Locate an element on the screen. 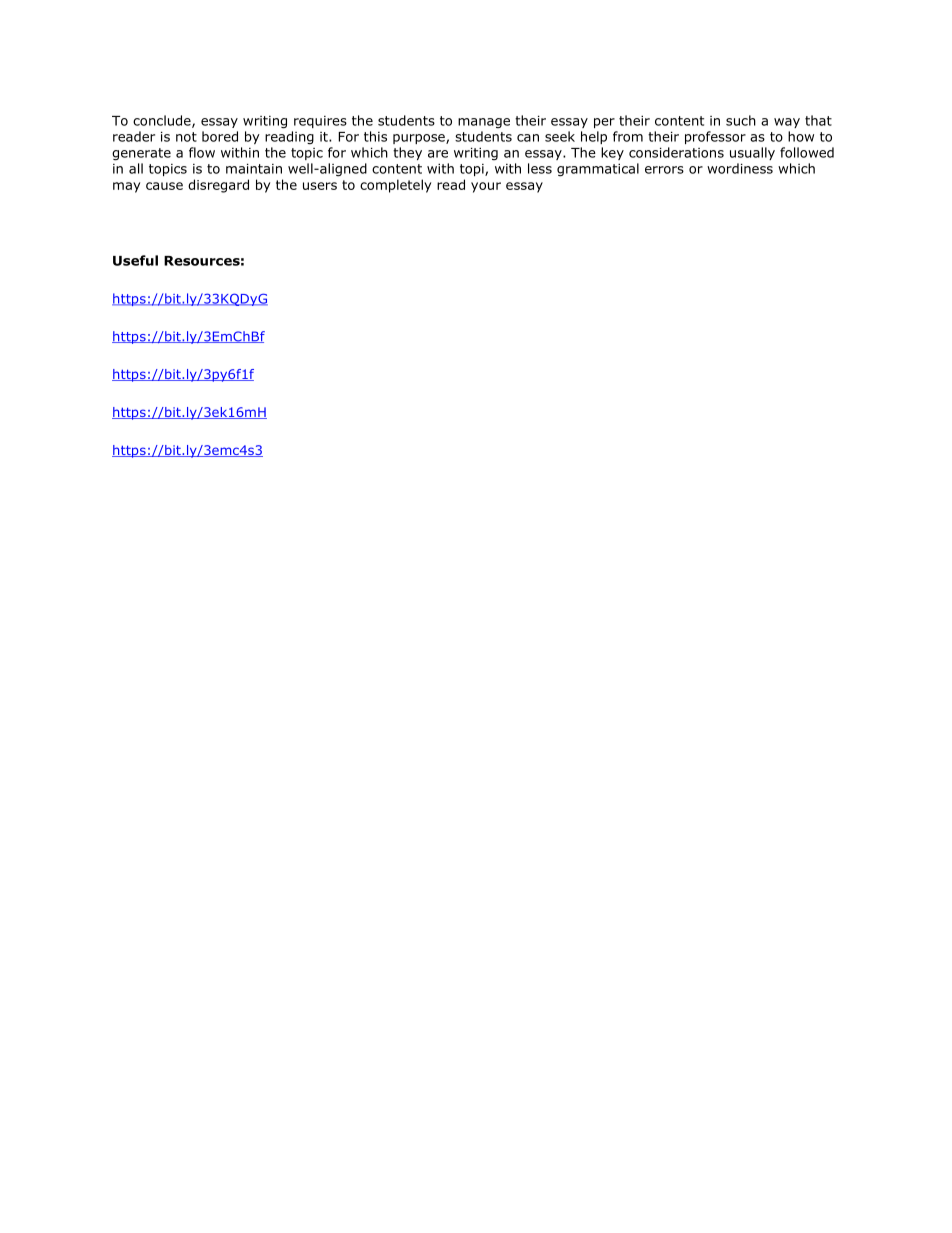  such is located at coordinates (741, 120).
